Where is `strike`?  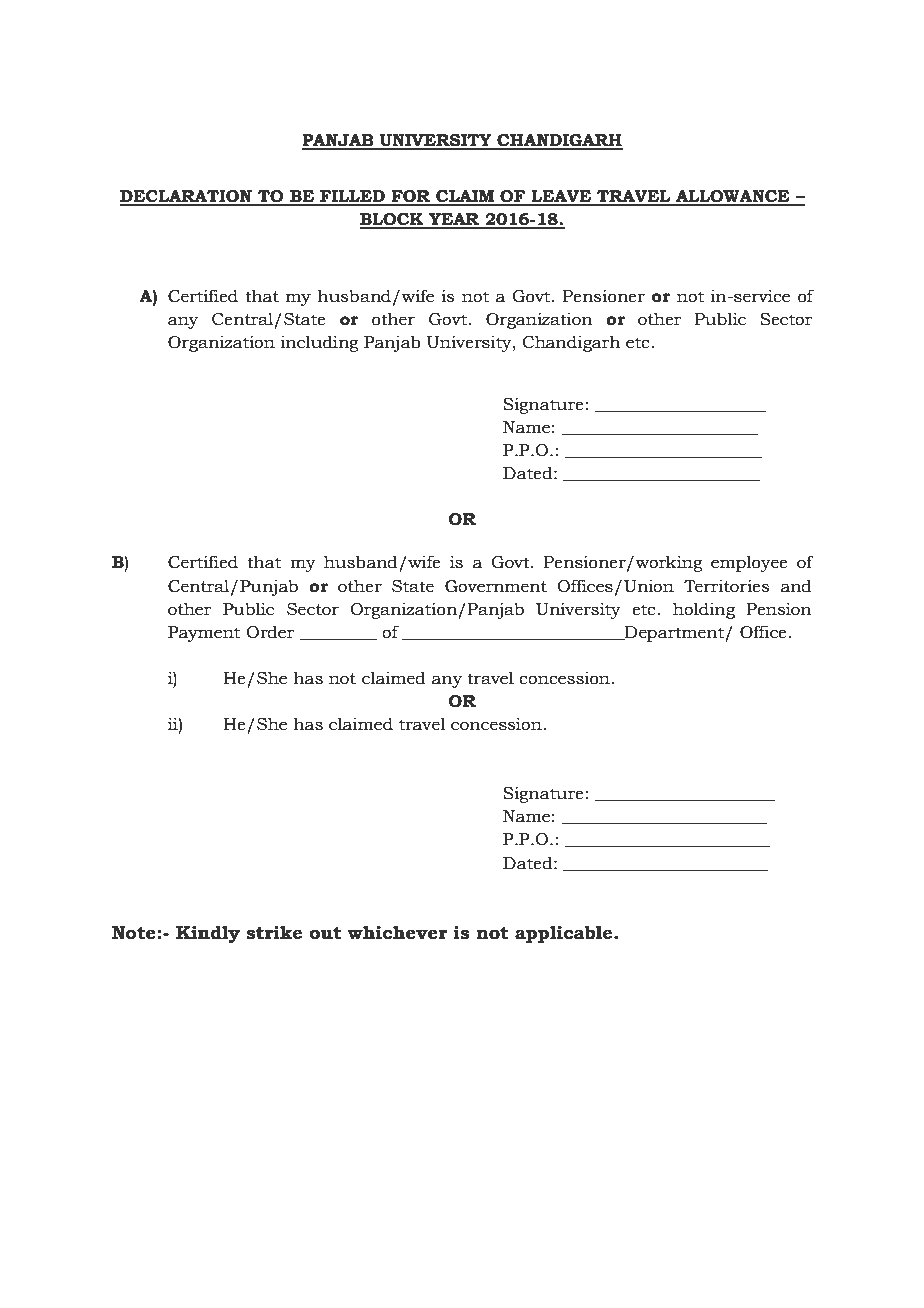
strike is located at coordinates (274, 932).
